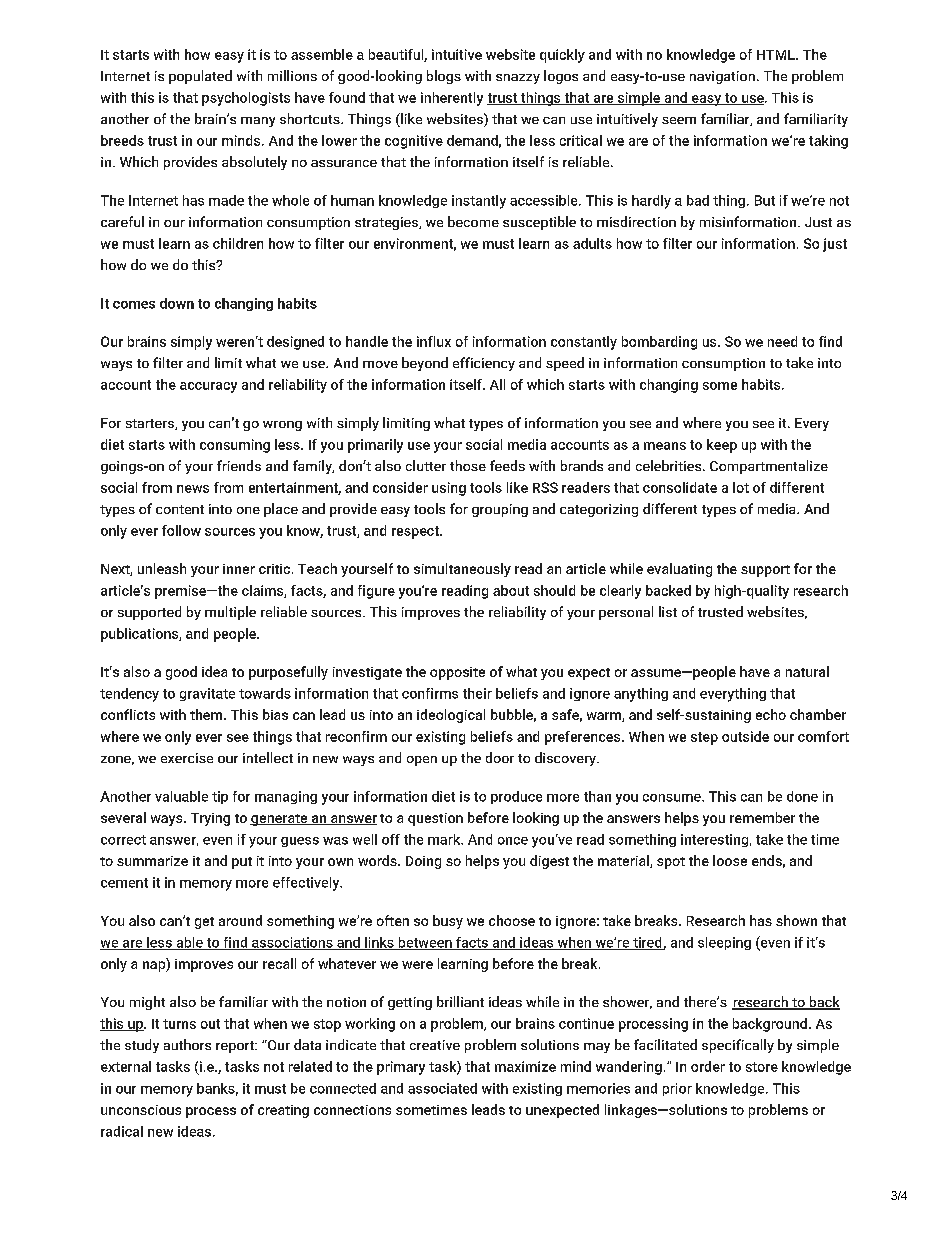 The height and width of the screenshot is (1233, 952). What do you see at coordinates (230, 613) in the screenshot?
I see `multiple` at bounding box center [230, 613].
